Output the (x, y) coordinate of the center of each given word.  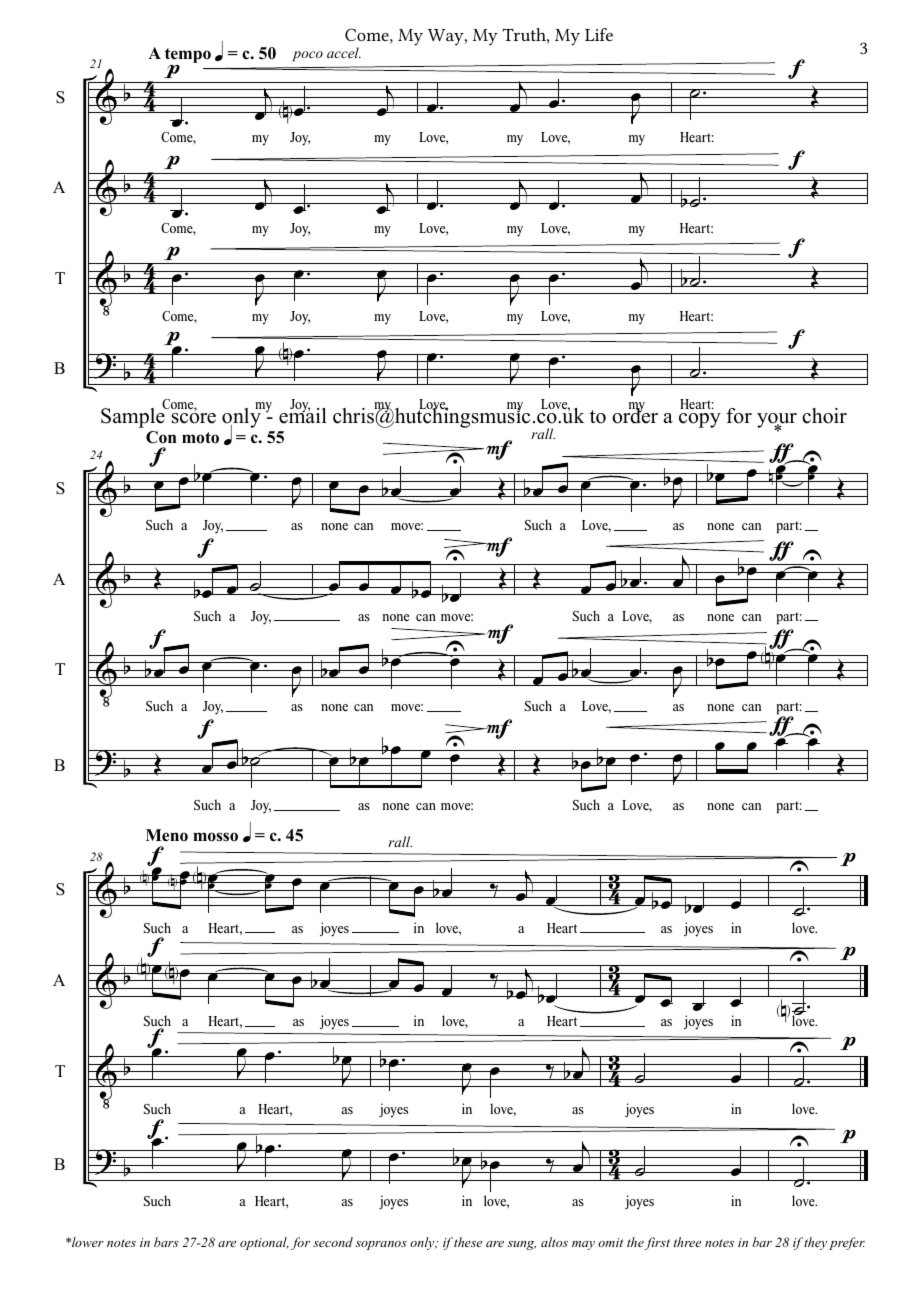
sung (521, 1245)
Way (447, 37)
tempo (188, 57)
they (815, 1243)
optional (264, 1243)
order (635, 415)
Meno (167, 835)
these (468, 1242)
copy (700, 420)
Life (599, 34)
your (777, 422)
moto (200, 438)
